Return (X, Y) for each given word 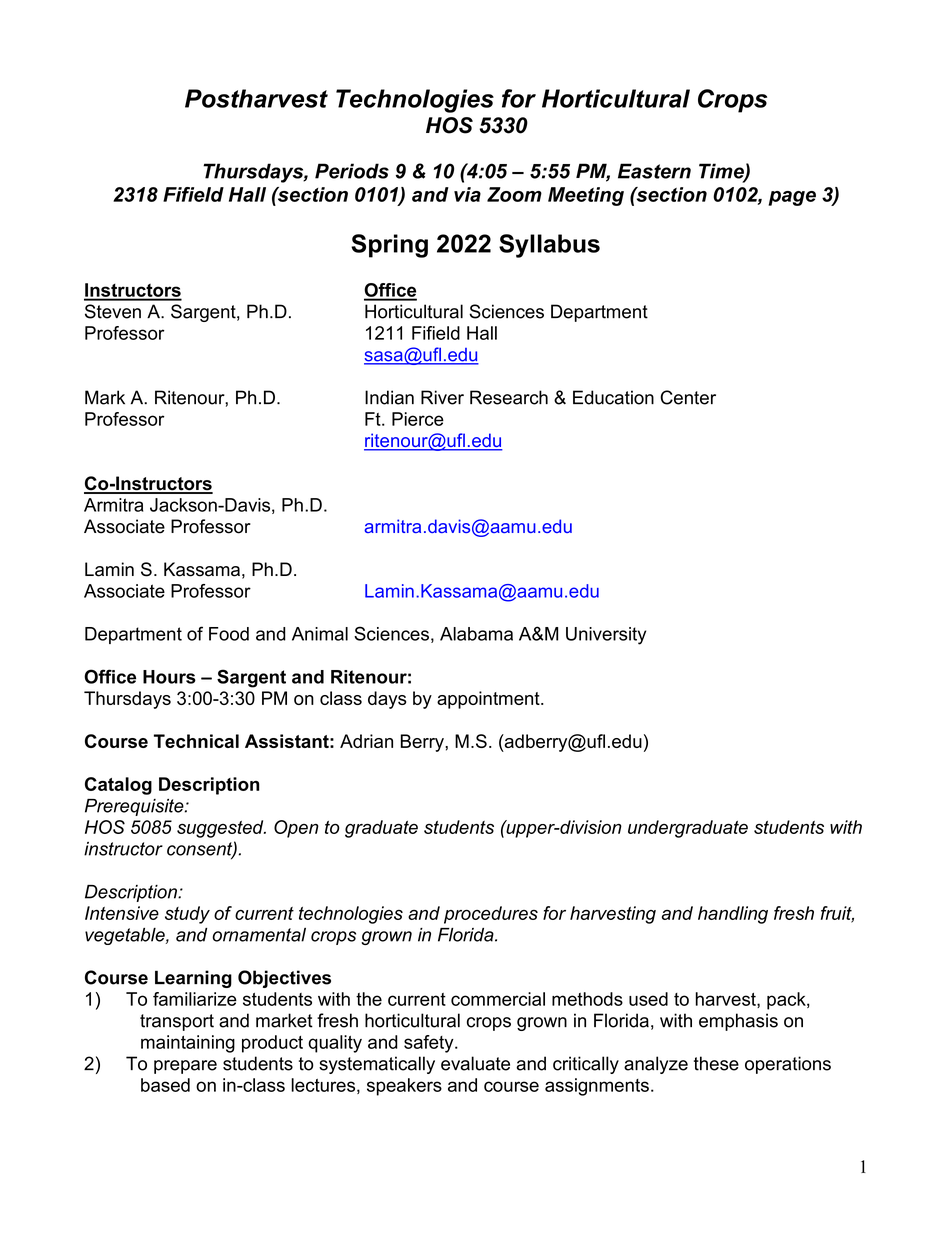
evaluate (475, 1063)
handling (733, 915)
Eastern (654, 171)
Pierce (418, 419)
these (716, 1063)
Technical (196, 741)
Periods (352, 171)
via (467, 194)
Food (229, 634)
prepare (185, 1067)
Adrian (366, 741)
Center (688, 397)
